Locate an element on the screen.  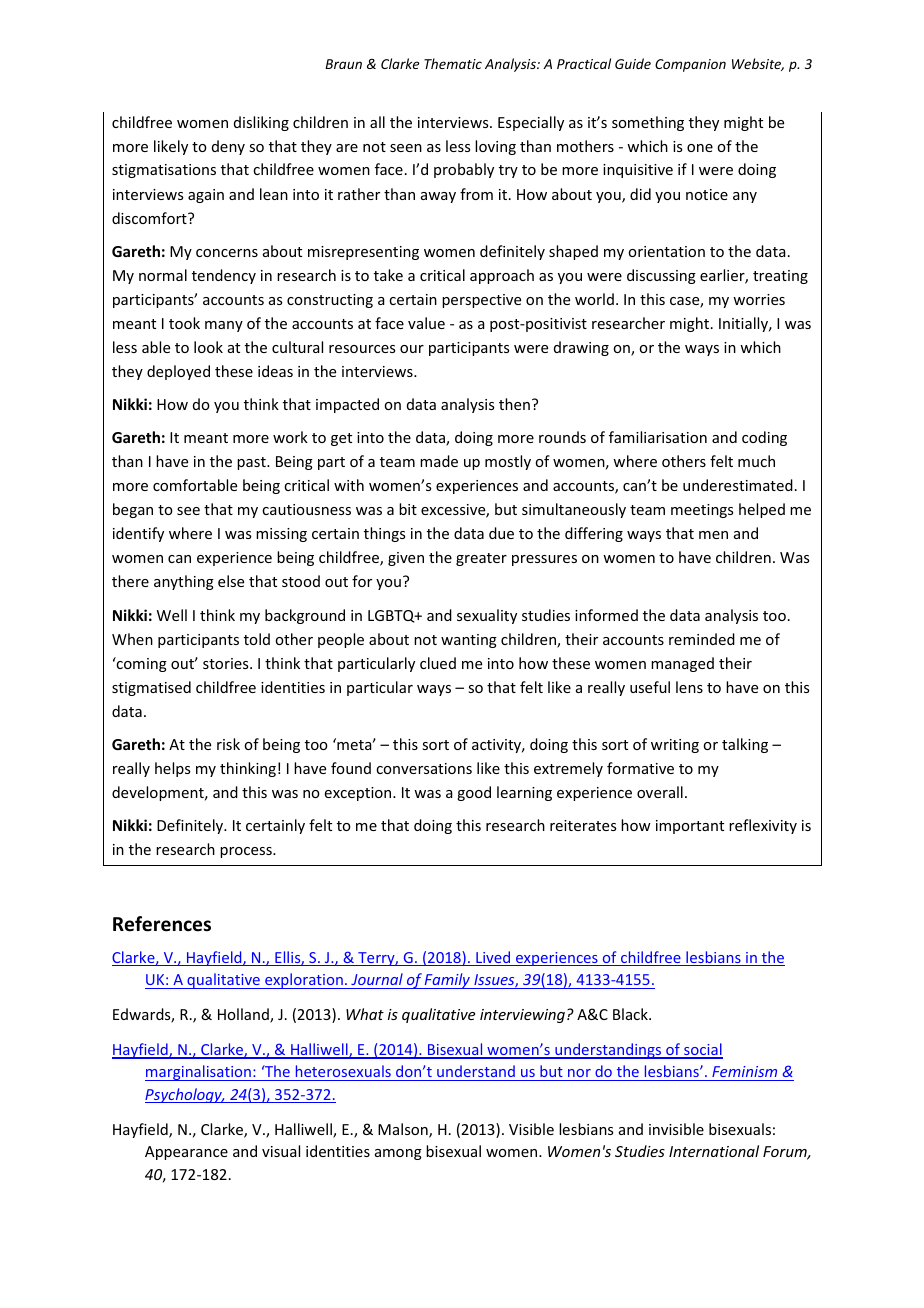
Thematic is located at coordinates (453, 63).
